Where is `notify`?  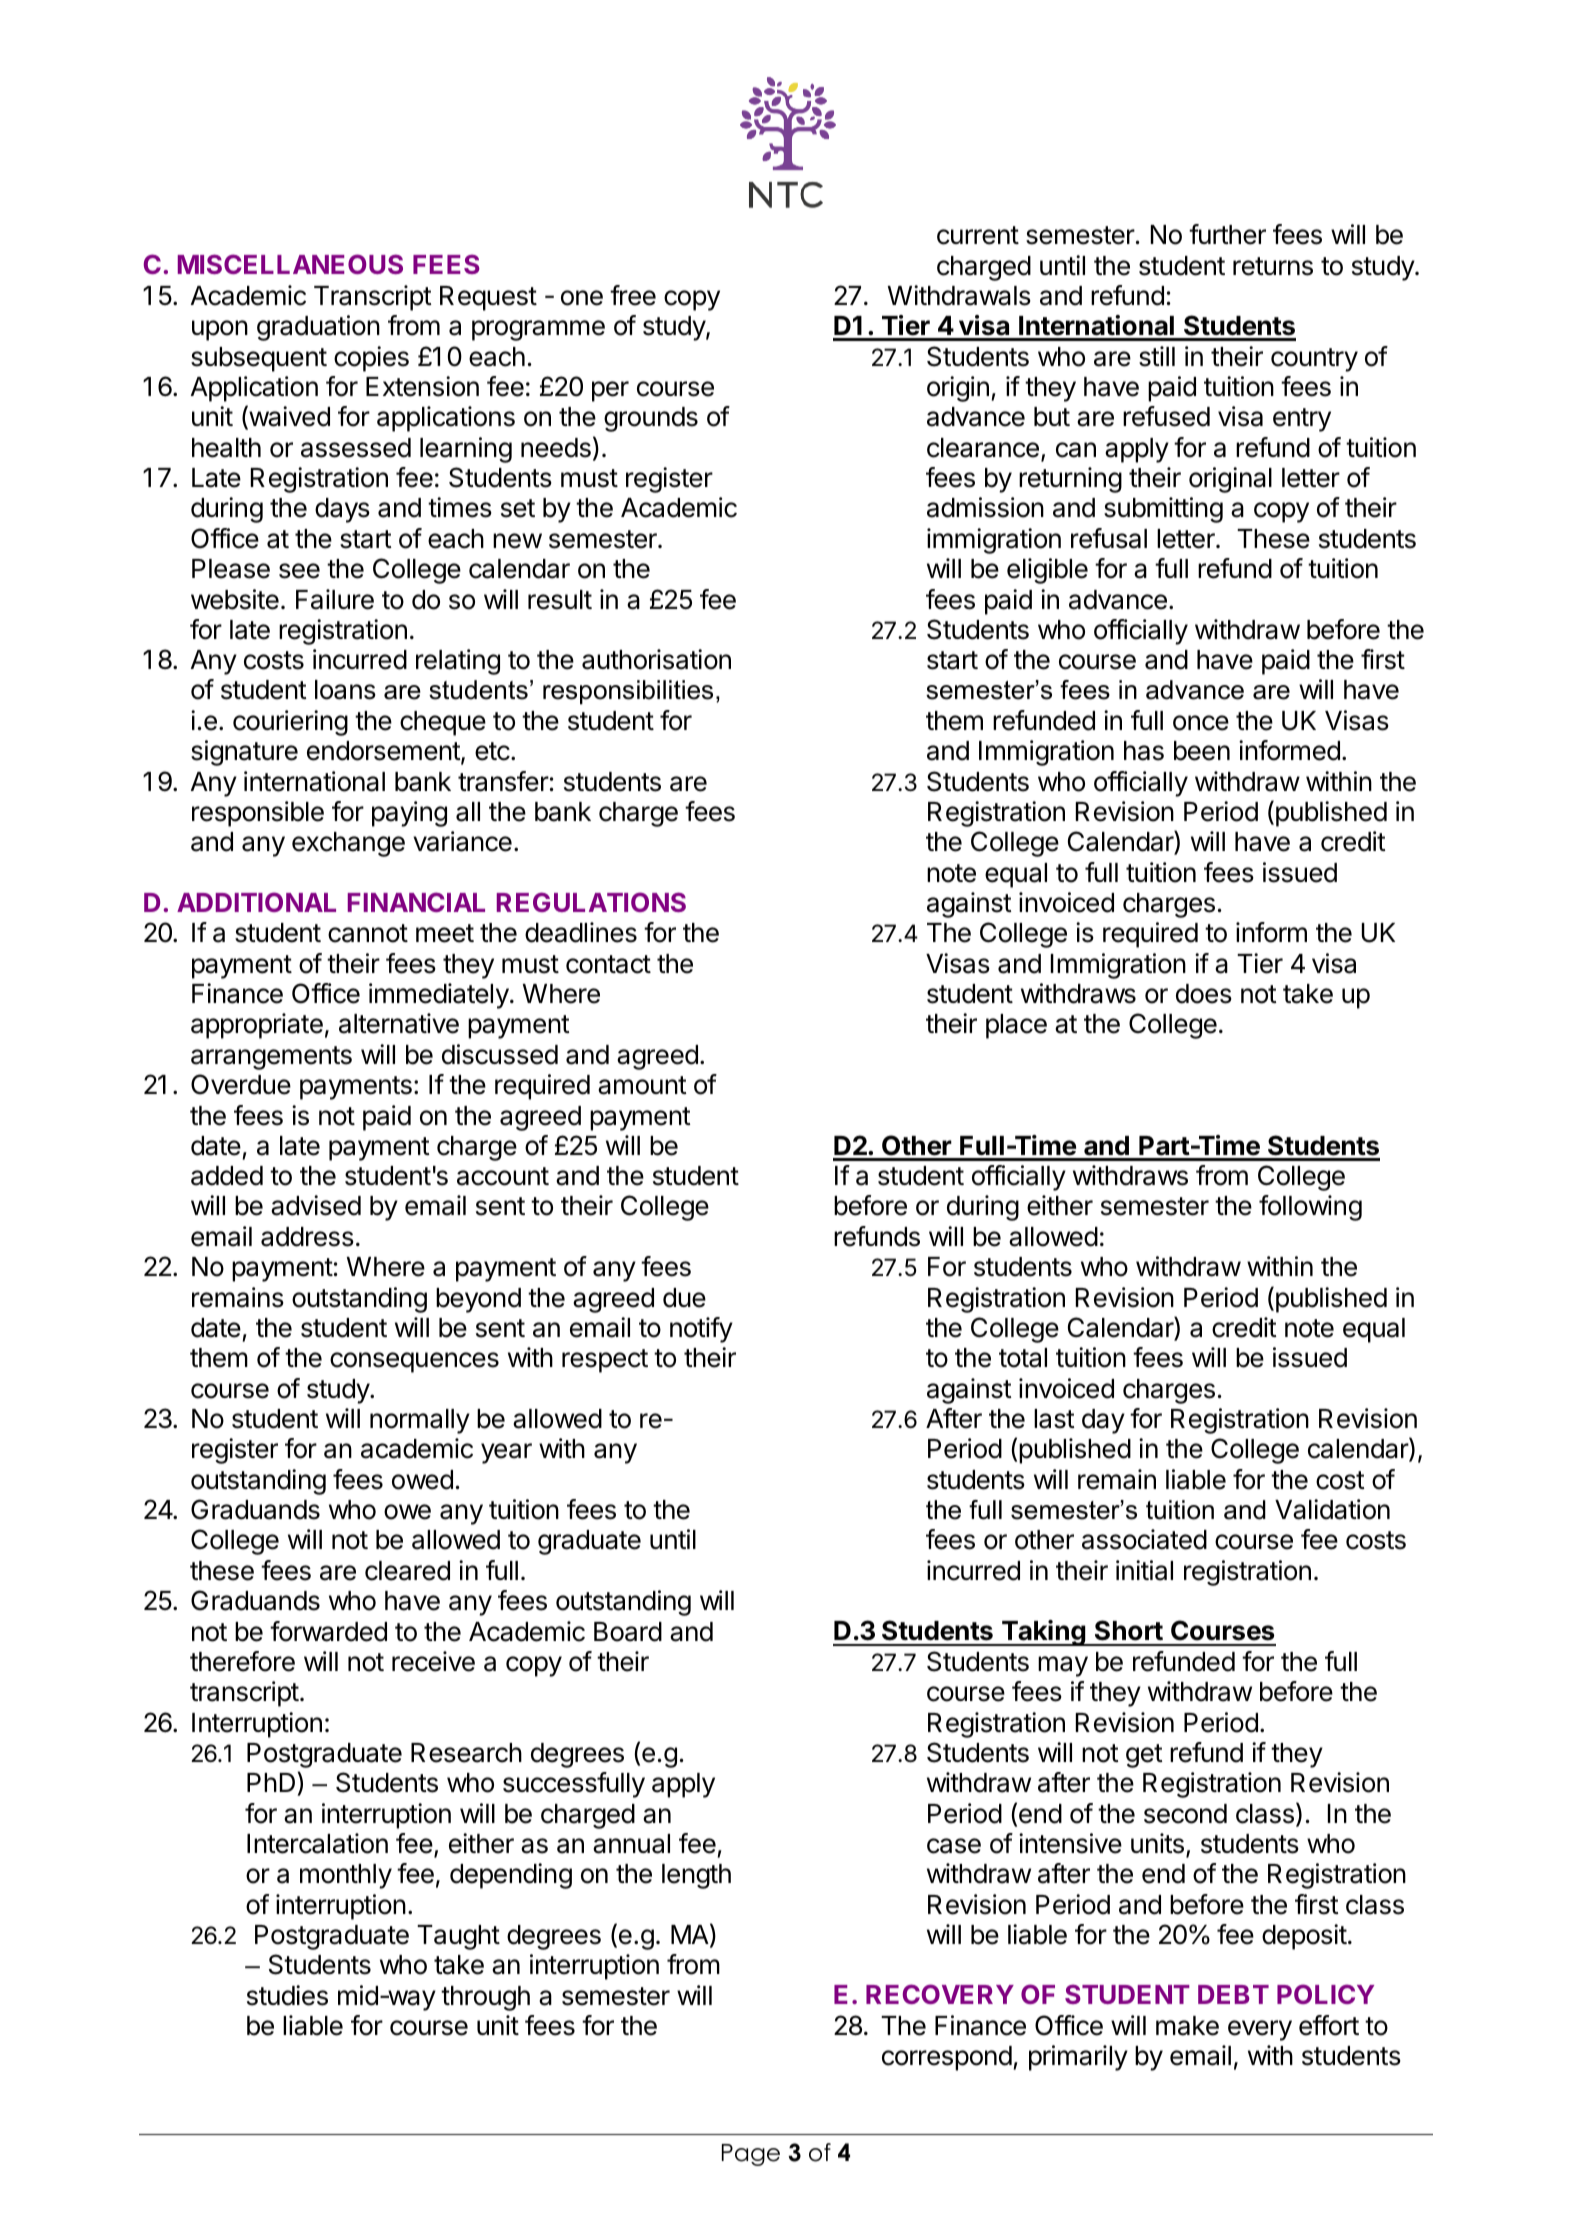 notify is located at coordinates (701, 1330).
